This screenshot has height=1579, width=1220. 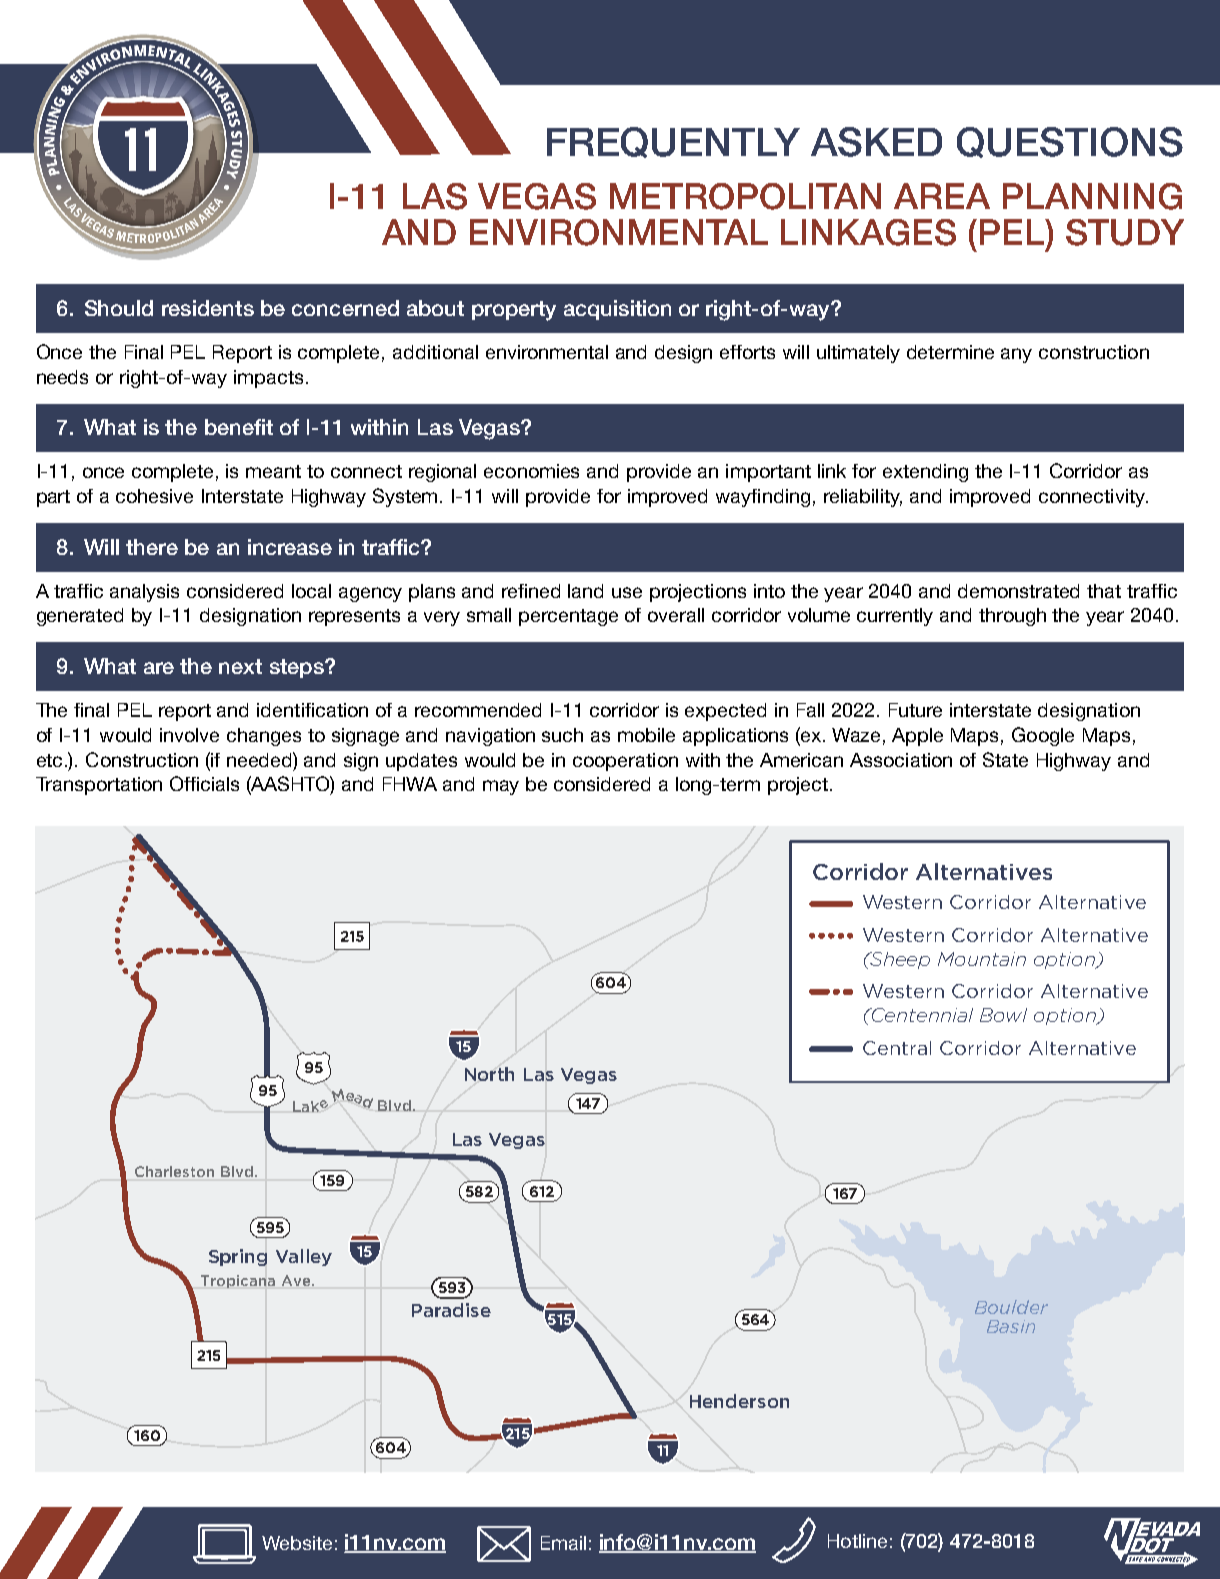 What do you see at coordinates (174, 1171) in the screenshot?
I see `Charleston` at bounding box center [174, 1171].
